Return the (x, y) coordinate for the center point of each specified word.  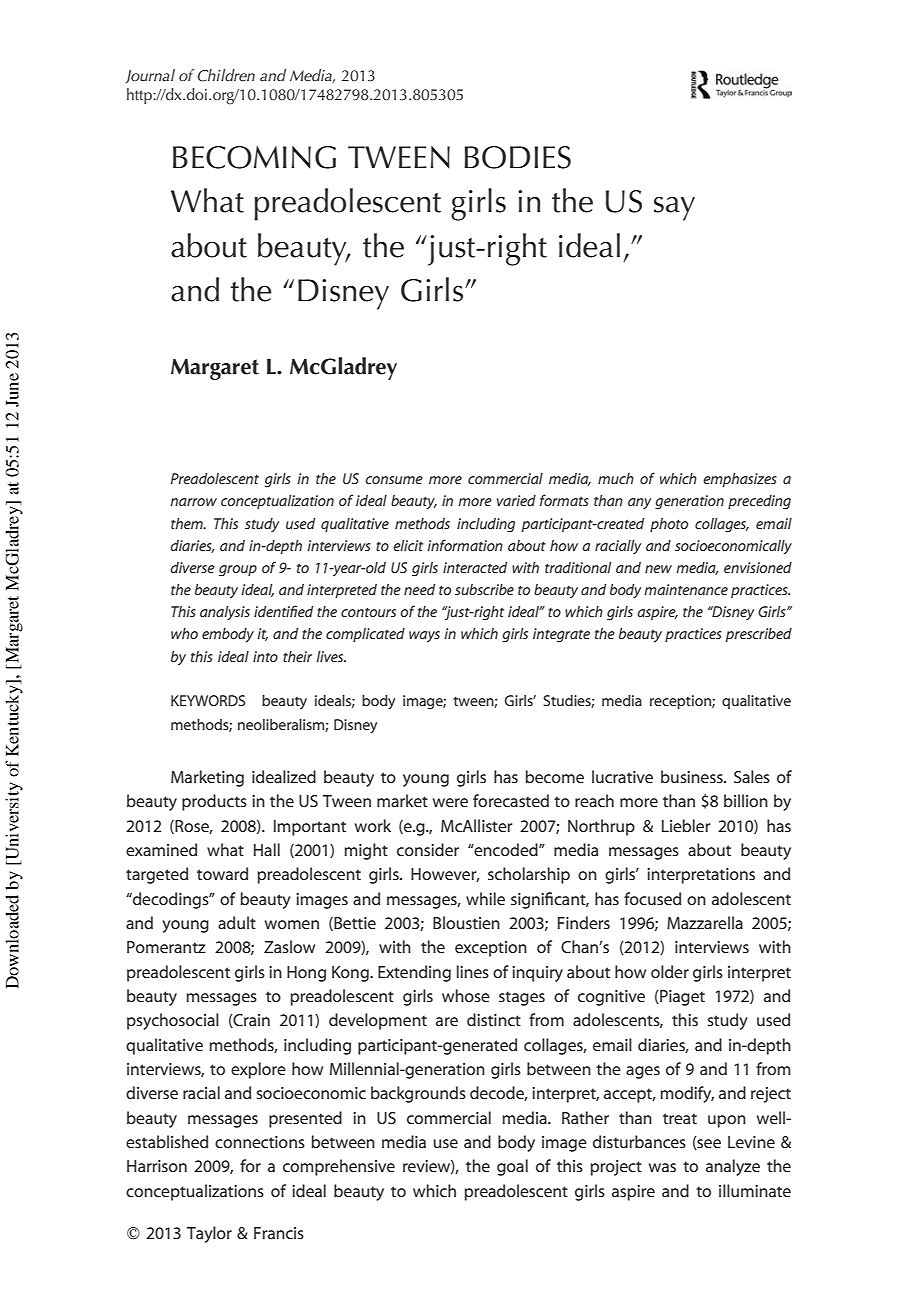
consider (428, 849)
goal (512, 1167)
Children (226, 75)
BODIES (517, 157)
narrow (193, 502)
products (214, 802)
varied (516, 500)
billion (746, 800)
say (674, 209)
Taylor (209, 1234)
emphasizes (740, 480)
